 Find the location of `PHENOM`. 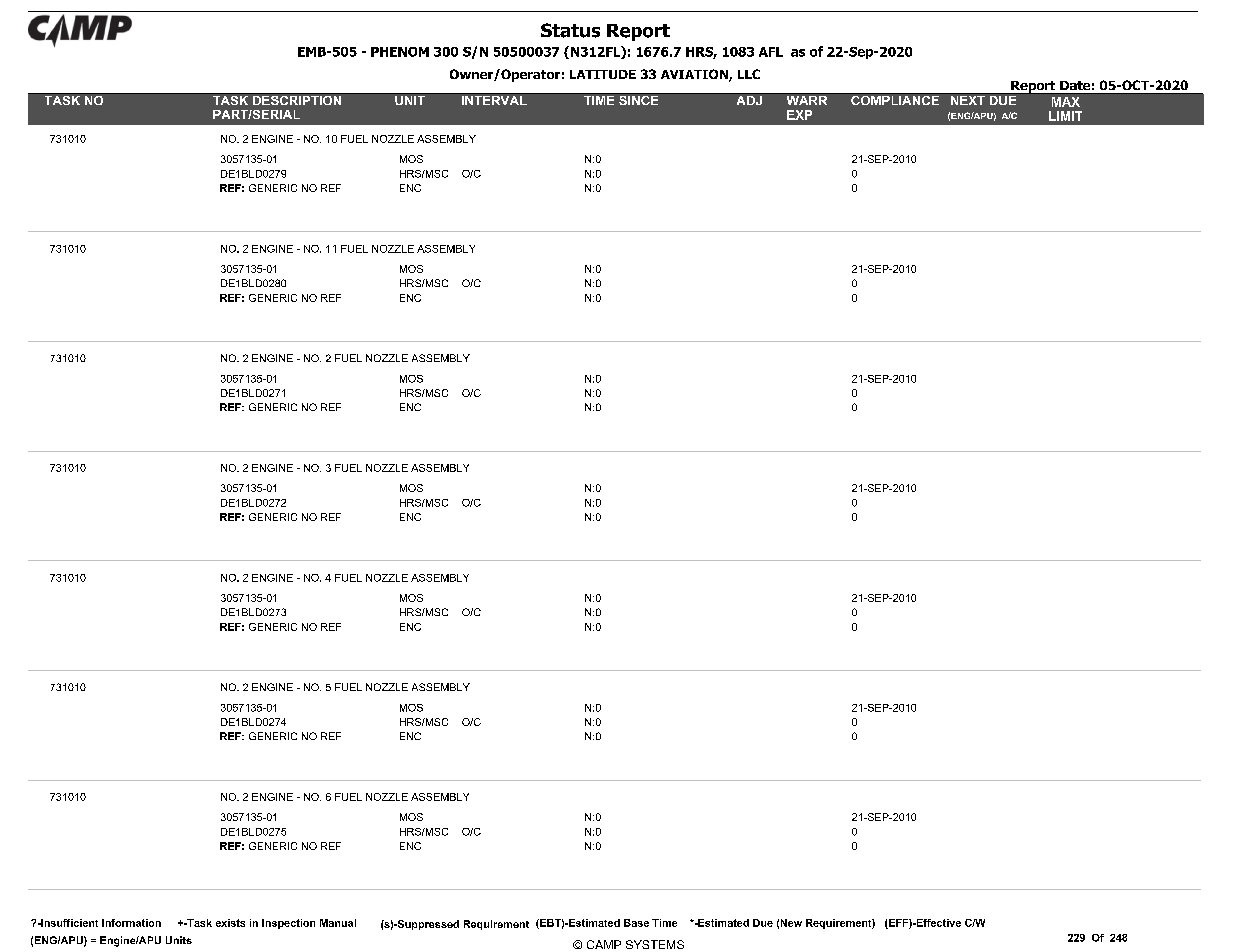

PHENOM is located at coordinates (400, 52).
